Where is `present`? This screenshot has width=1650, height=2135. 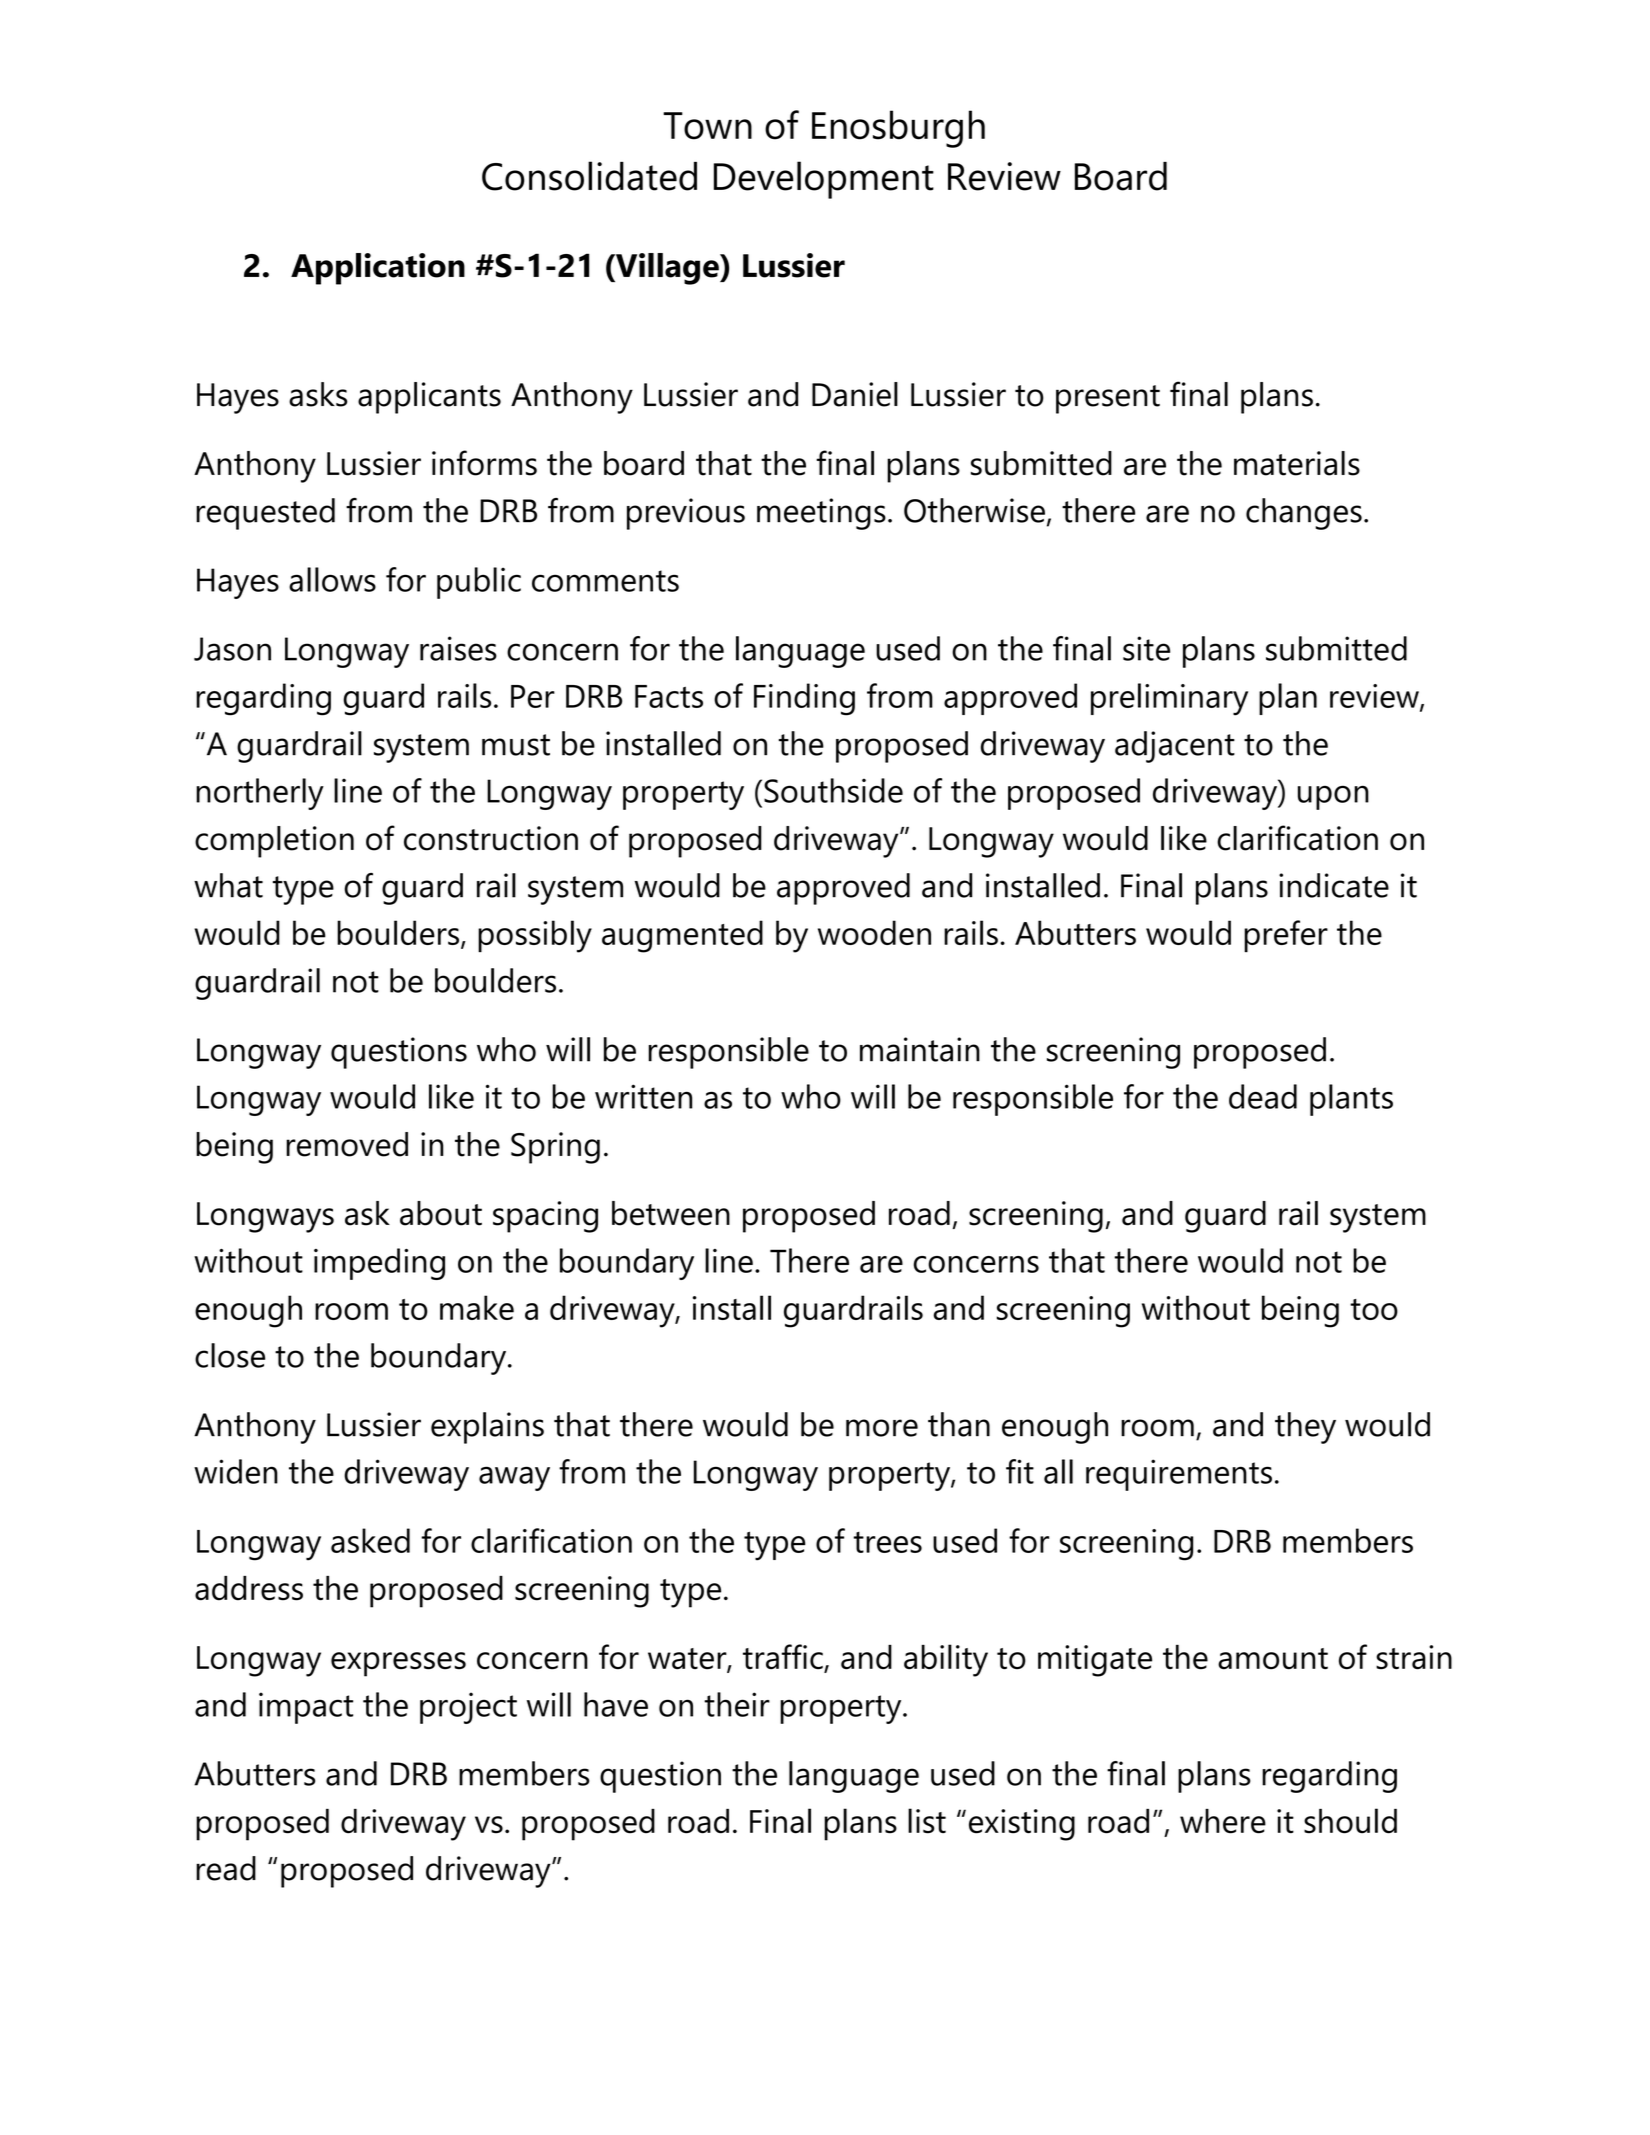
present is located at coordinates (1108, 399).
